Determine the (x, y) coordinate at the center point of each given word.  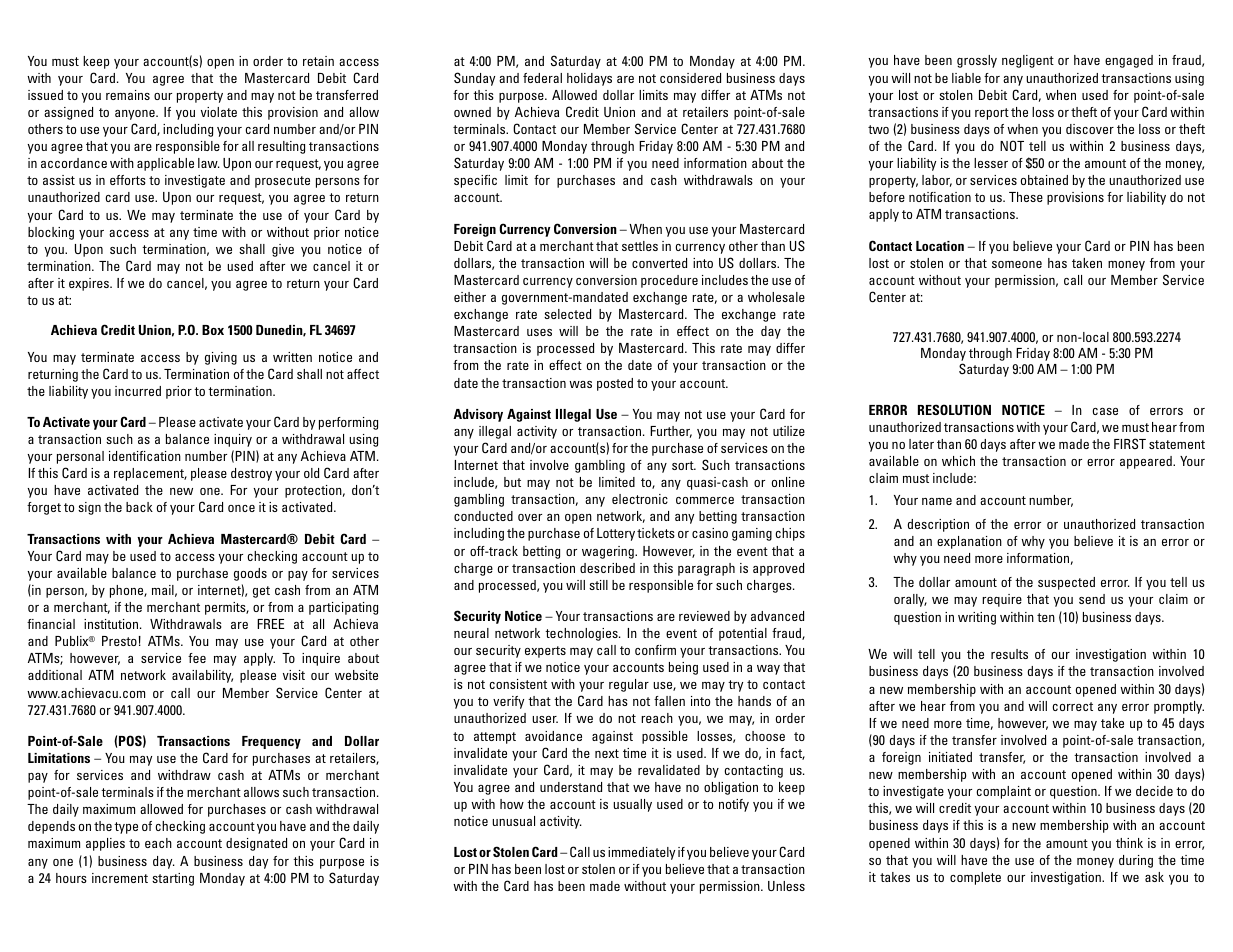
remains (128, 95)
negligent (1028, 61)
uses (539, 332)
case (1105, 411)
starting (173, 879)
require (1002, 600)
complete (975, 878)
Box (213, 330)
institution (112, 624)
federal (542, 78)
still (598, 585)
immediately (641, 853)
